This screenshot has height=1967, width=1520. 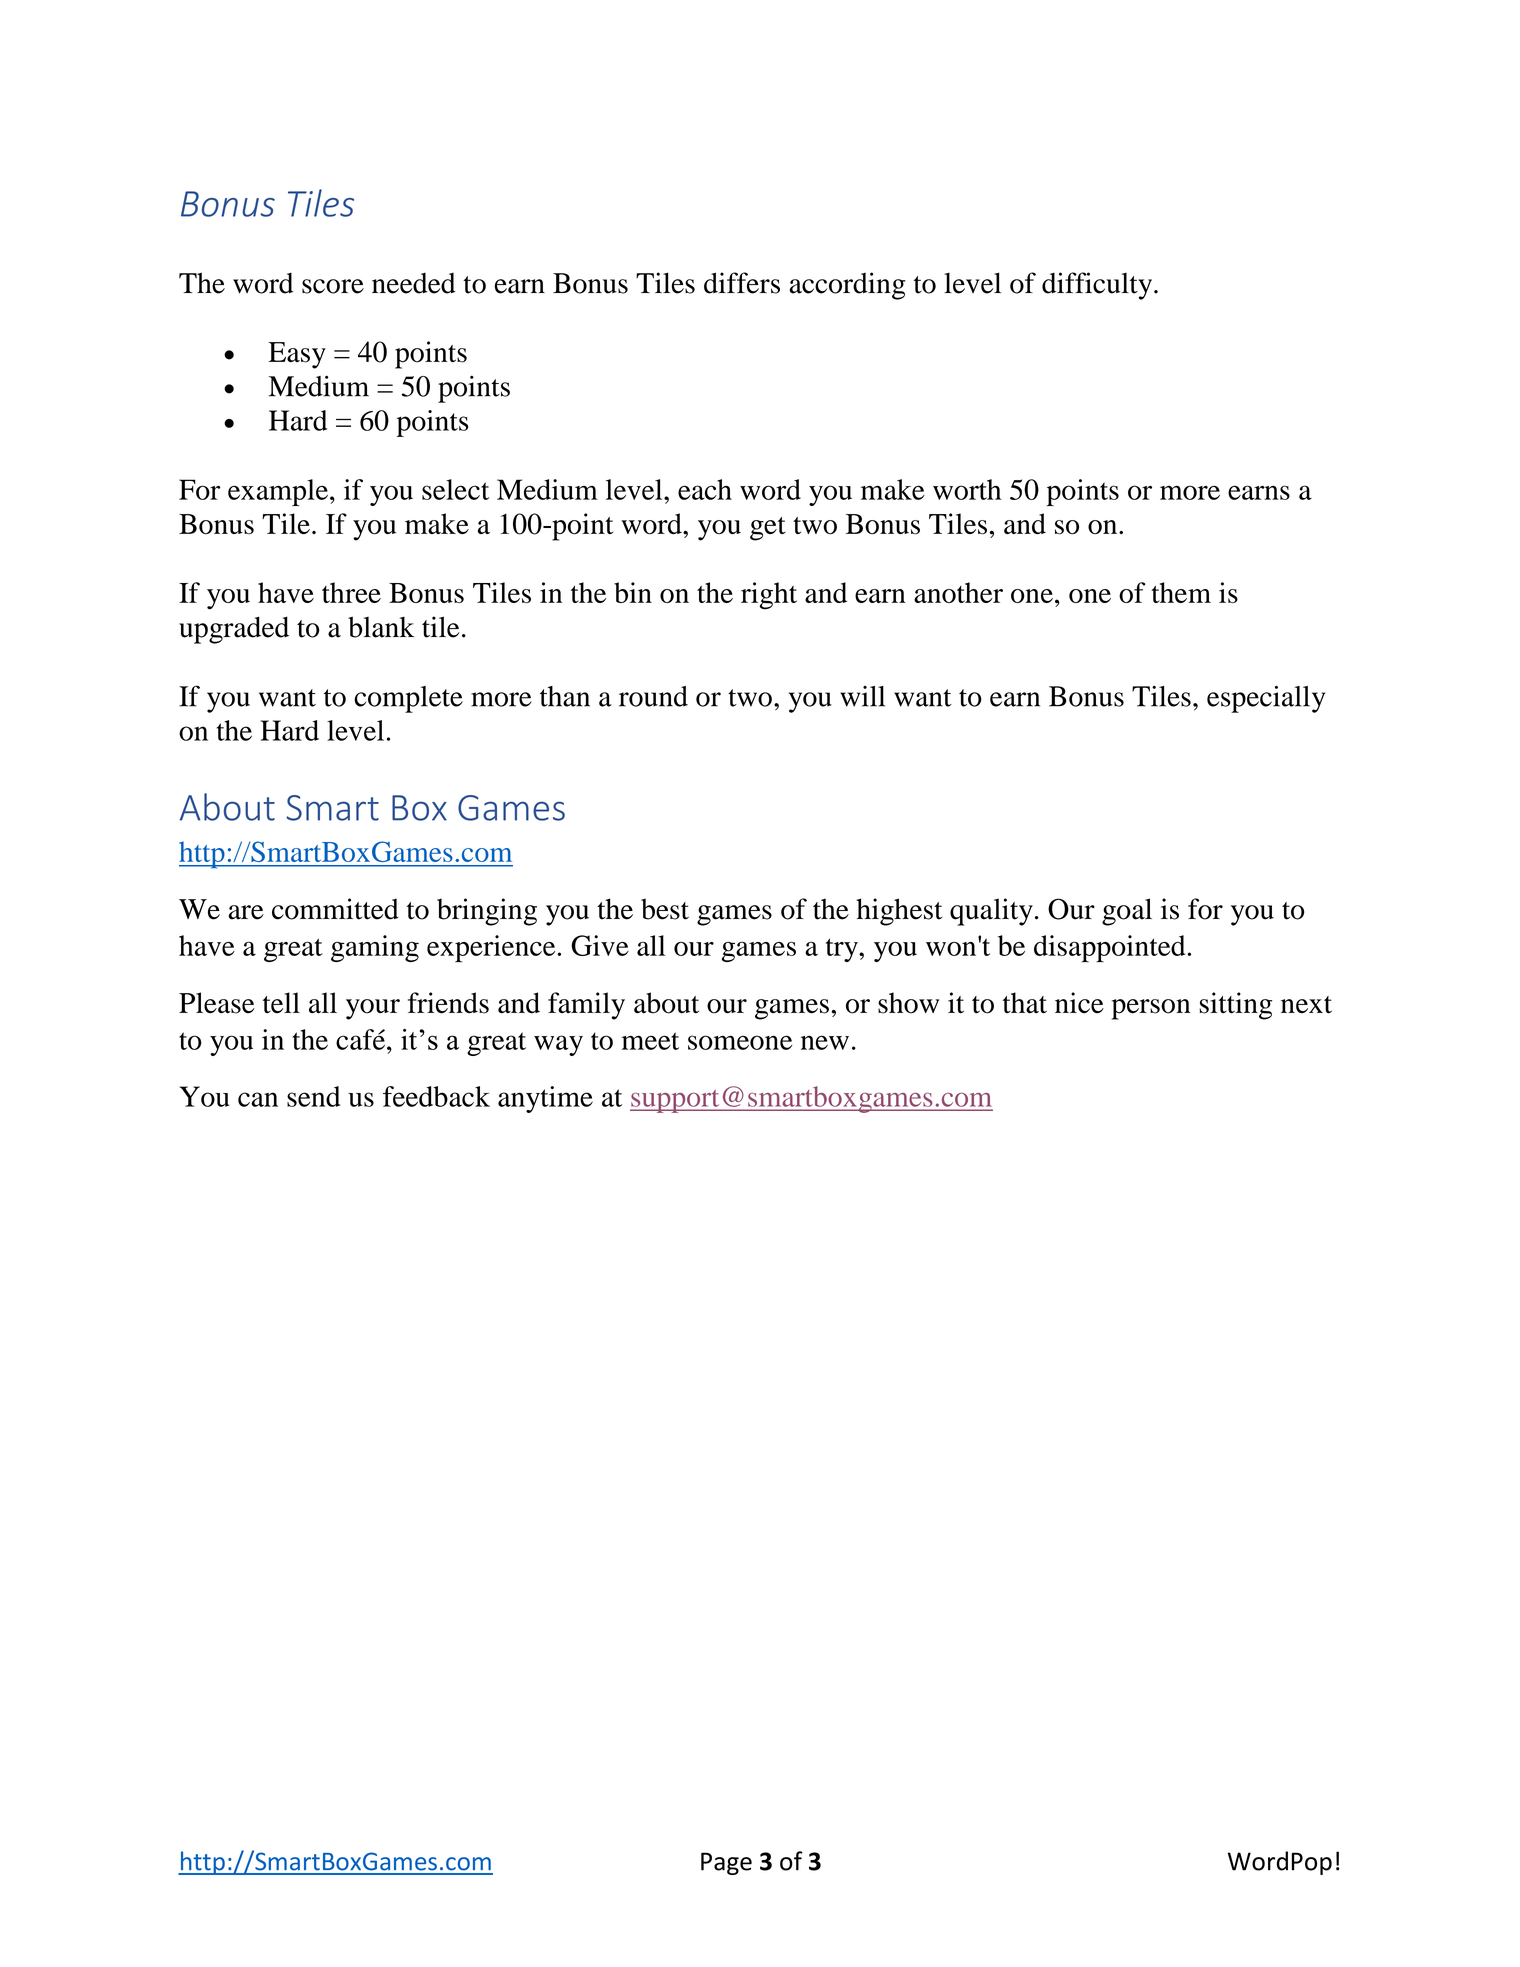 I want to click on differs, so click(x=742, y=283).
